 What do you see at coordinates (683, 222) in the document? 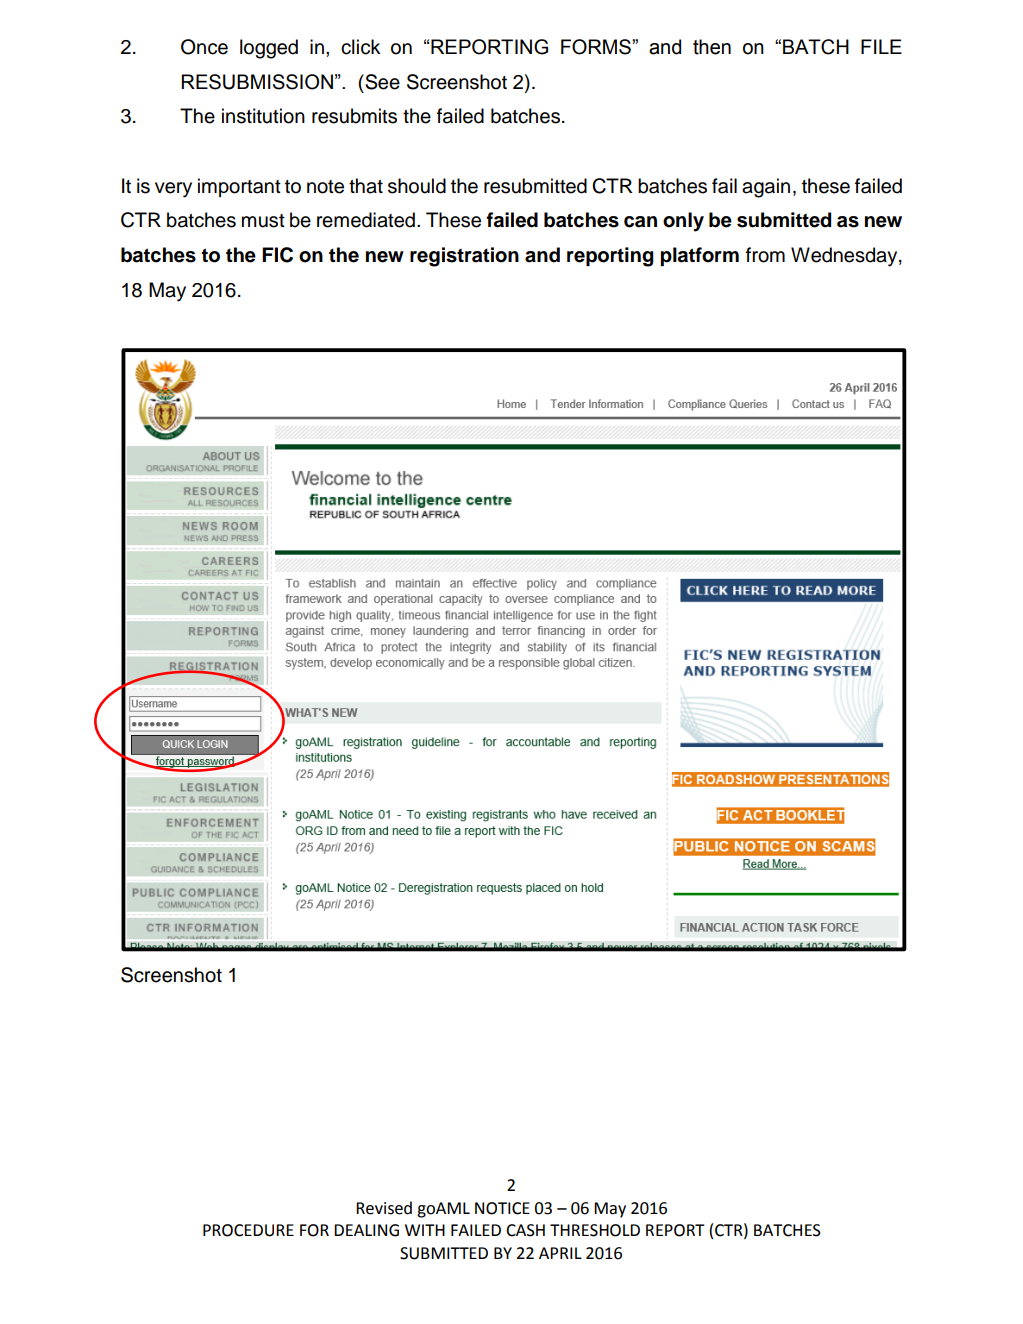
I see `only` at bounding box center [683, 222].
